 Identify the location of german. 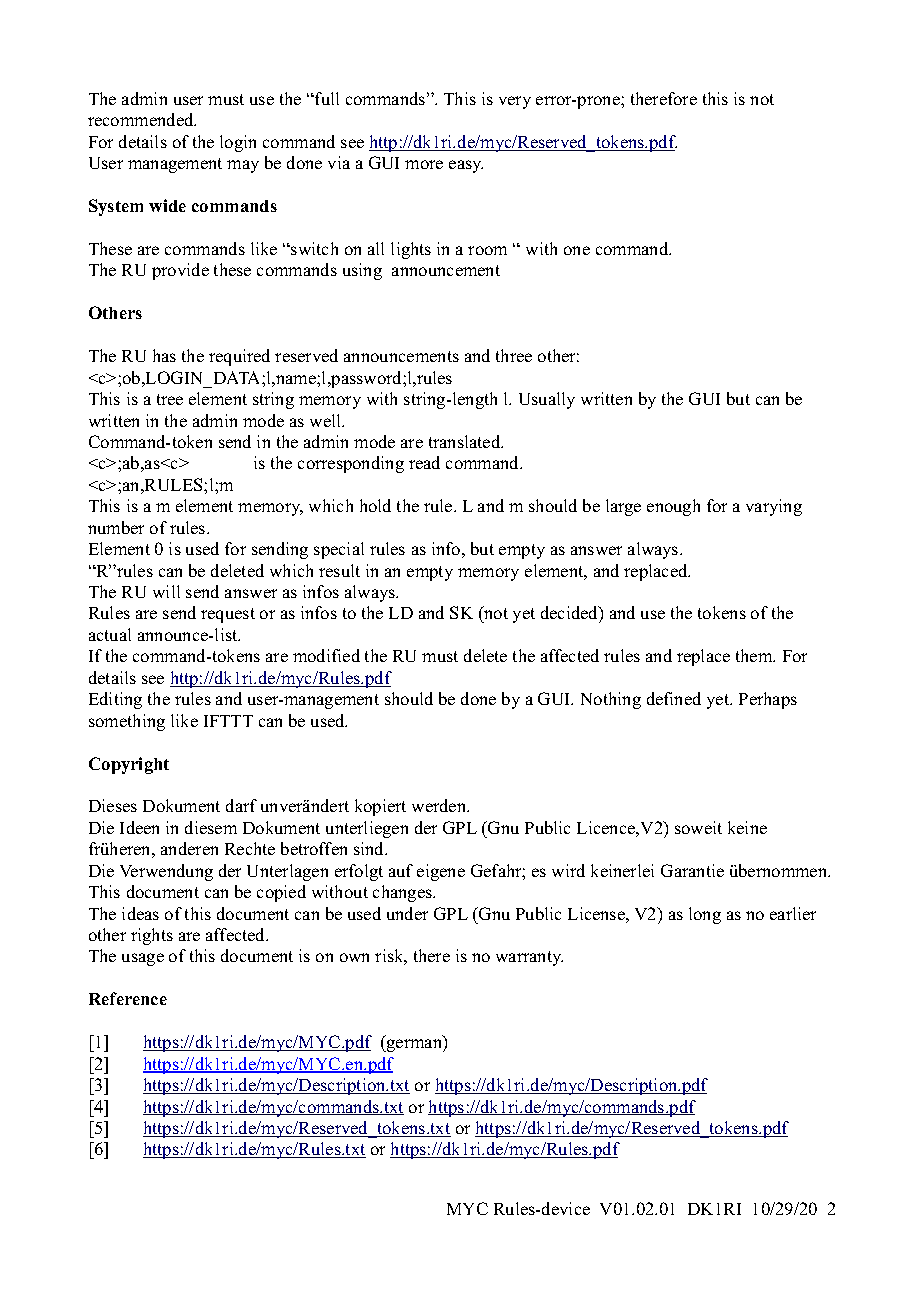
(415, 1045).
